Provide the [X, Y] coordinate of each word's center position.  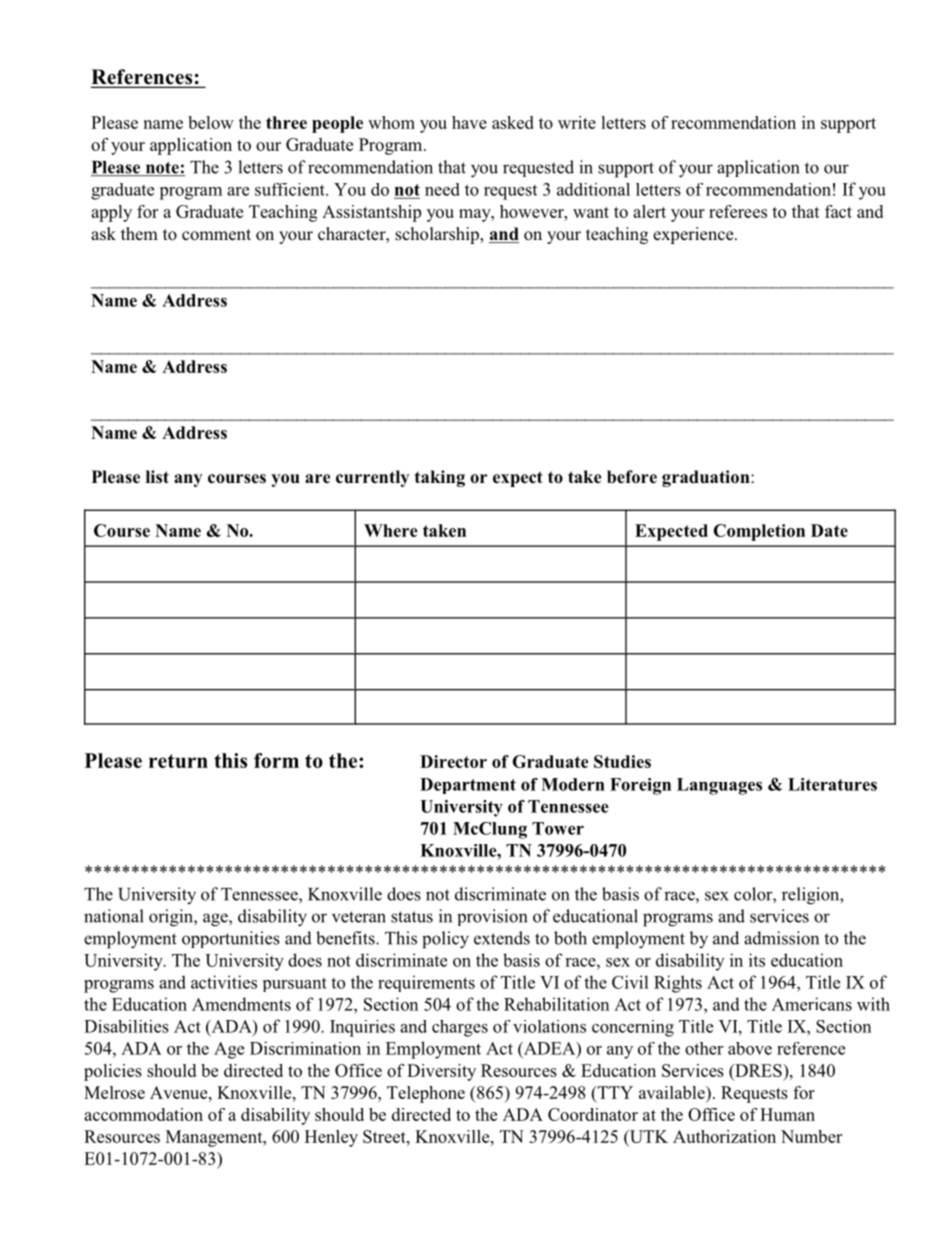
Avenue [180, 1092]
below [211, 122]
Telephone [426, 1094]
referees [738, 211]
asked [513, 122]
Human [787, 1114]
